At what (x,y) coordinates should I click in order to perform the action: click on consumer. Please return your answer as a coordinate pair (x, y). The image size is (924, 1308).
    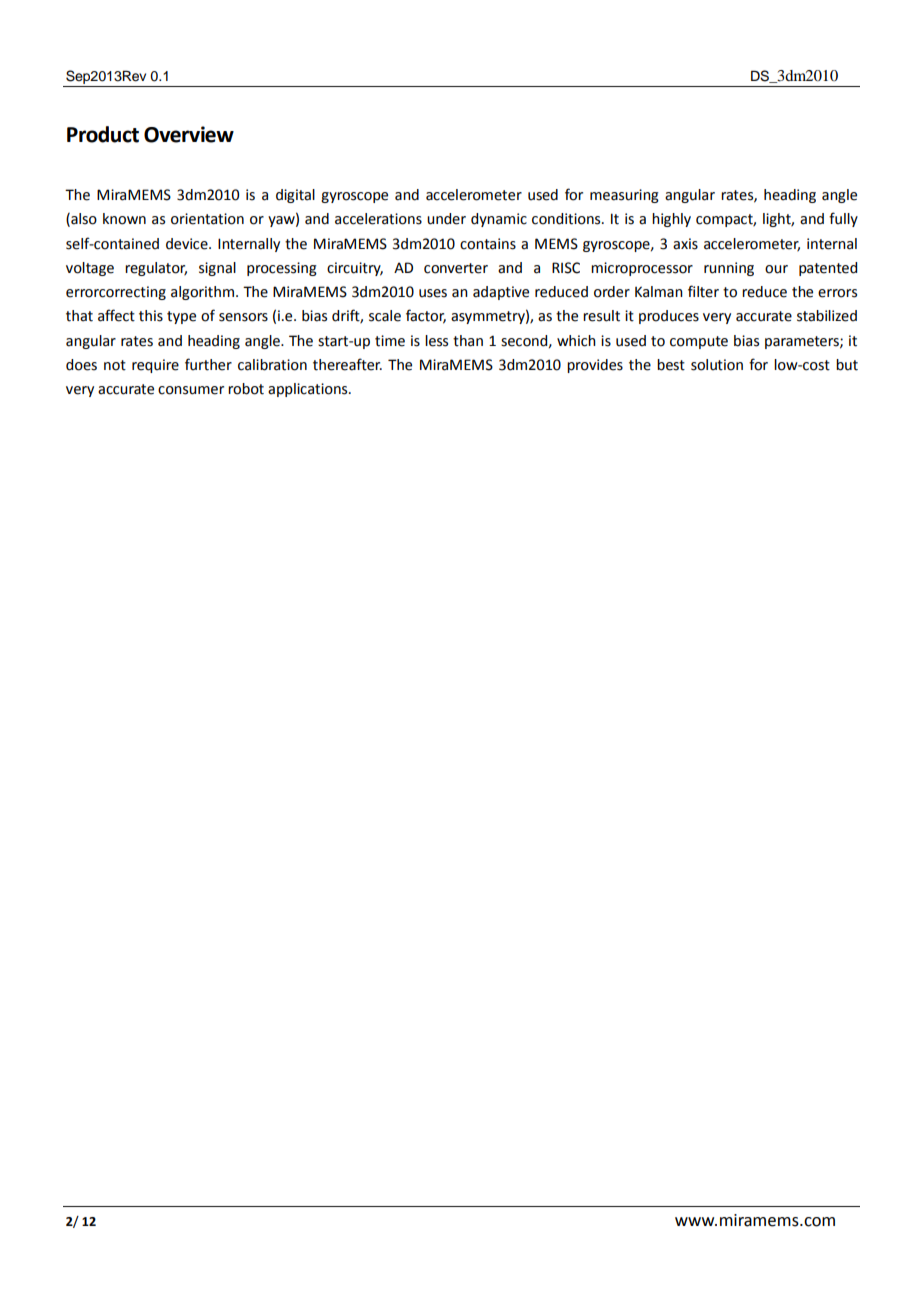
    Looking at the image, I should click on (191, 390).
